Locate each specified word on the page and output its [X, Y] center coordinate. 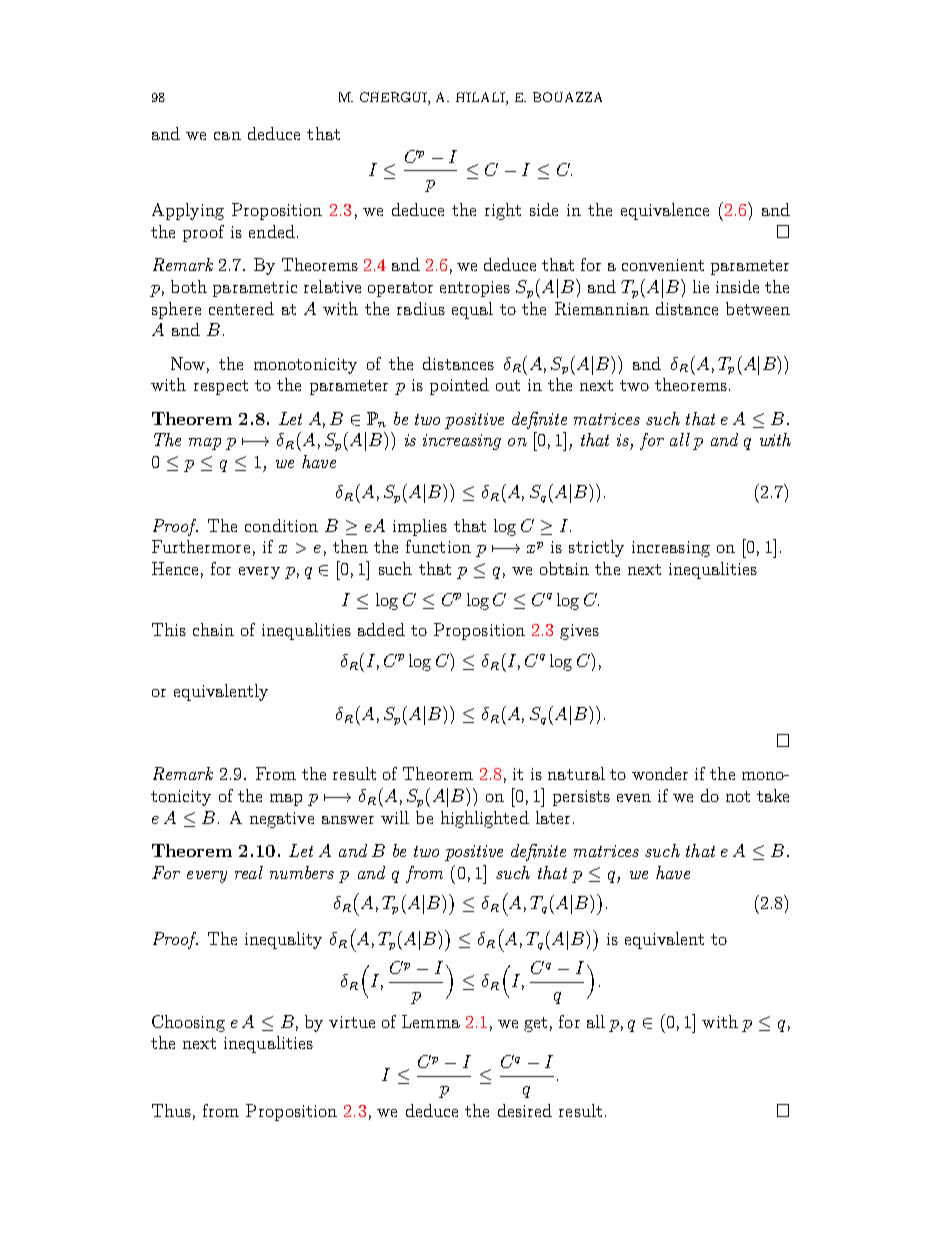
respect [221, 387]
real [249, 872]
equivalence [665, 211]
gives [579, 632]
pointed [459, 386]
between [758, 308]
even [634, 798]
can [227, 136]
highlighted [485, 819]
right [503, 211]
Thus [171, 1110]
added [381, 629]
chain [213, 629]
